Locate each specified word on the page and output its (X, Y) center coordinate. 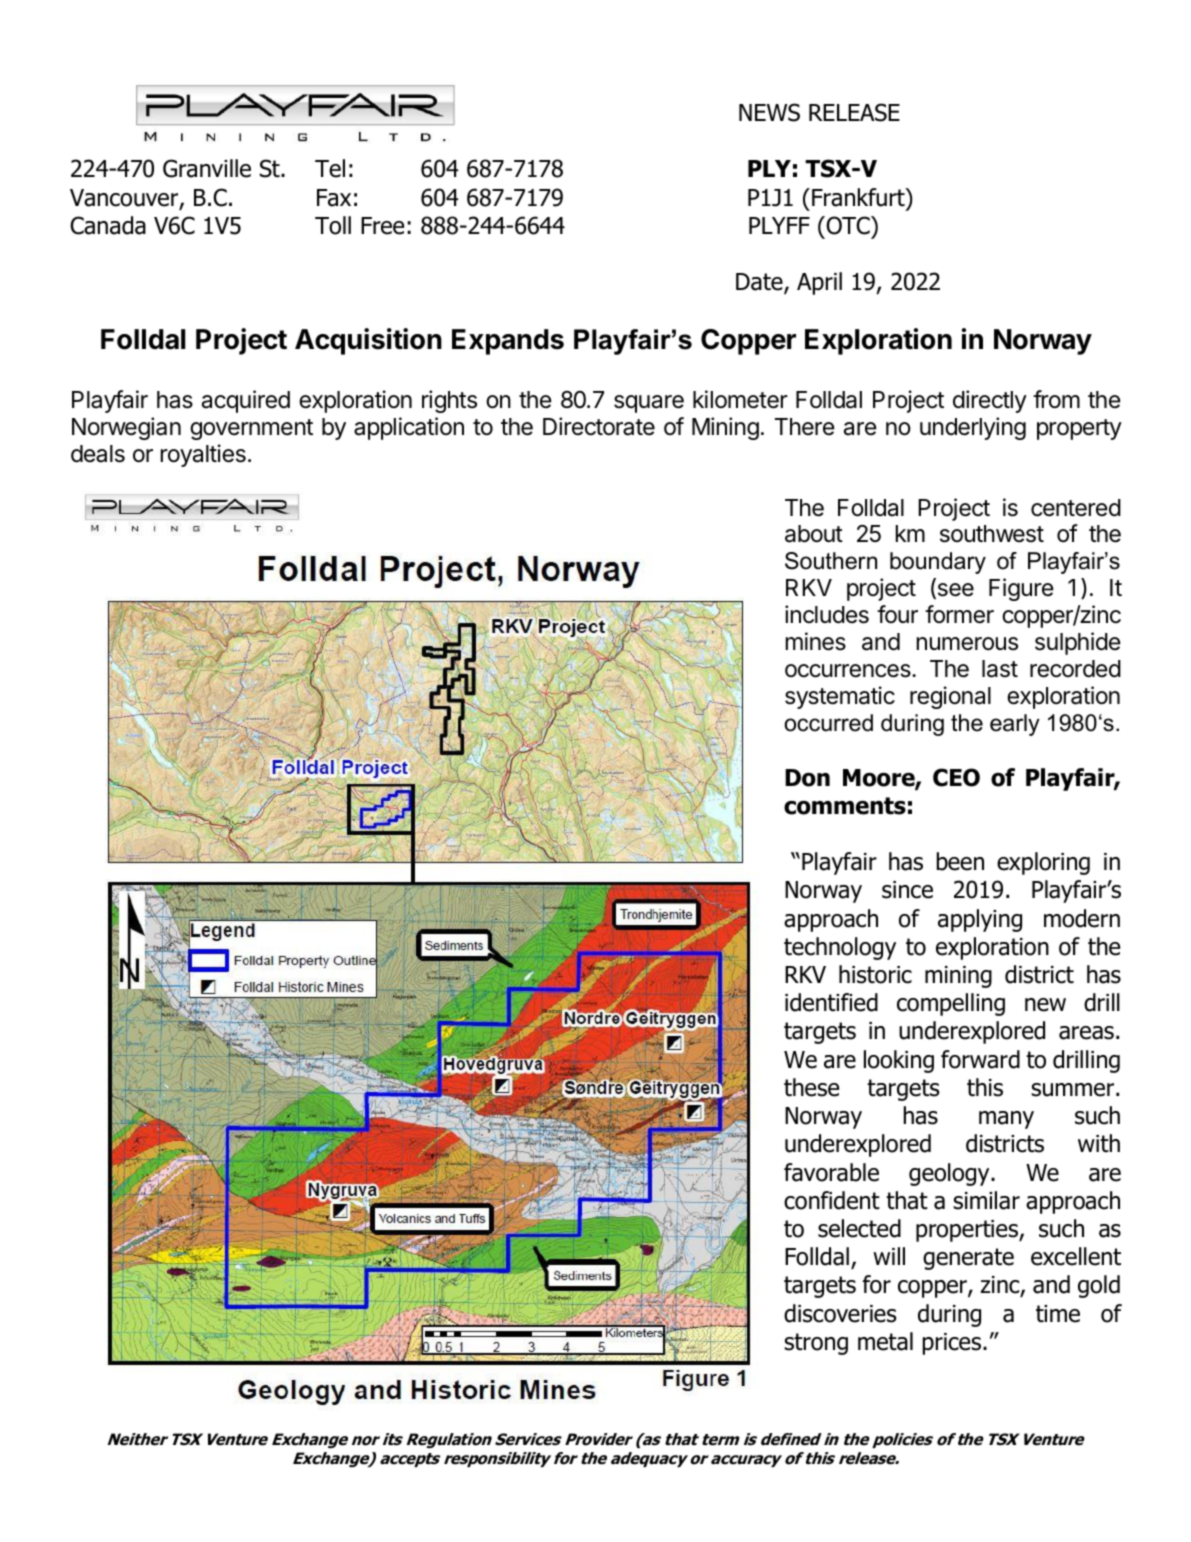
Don (807, 778)
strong (816, 1344)
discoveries (840, 1313)
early (1015, 725)
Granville (207, 168)
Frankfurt (859, 197)
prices (953, 1344)
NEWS (769, 112)
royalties (203, 455)
